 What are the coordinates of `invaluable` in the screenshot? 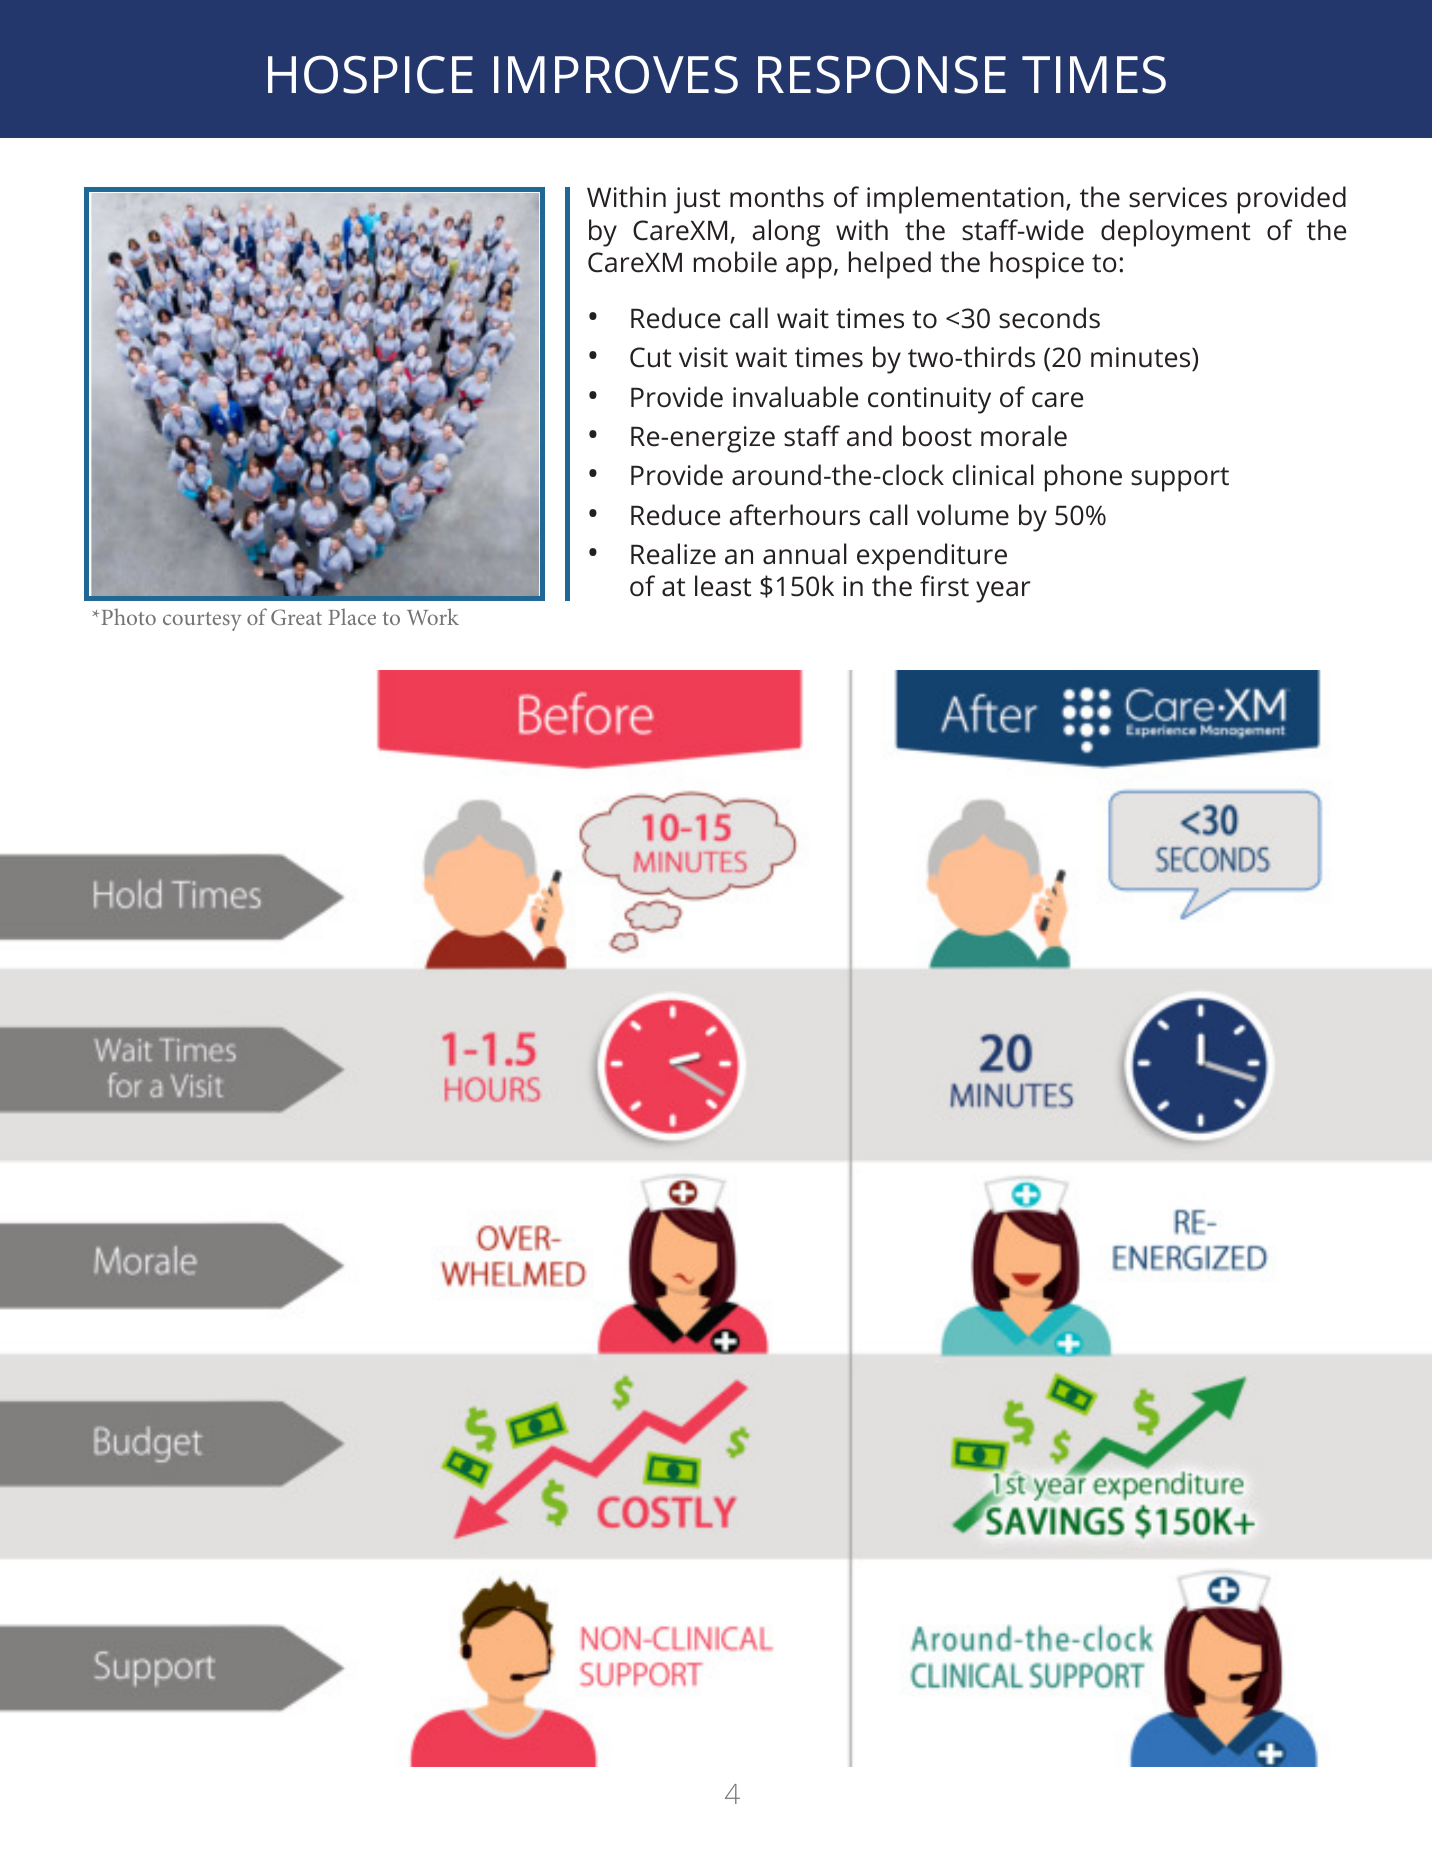 It's located at (795, 397).
